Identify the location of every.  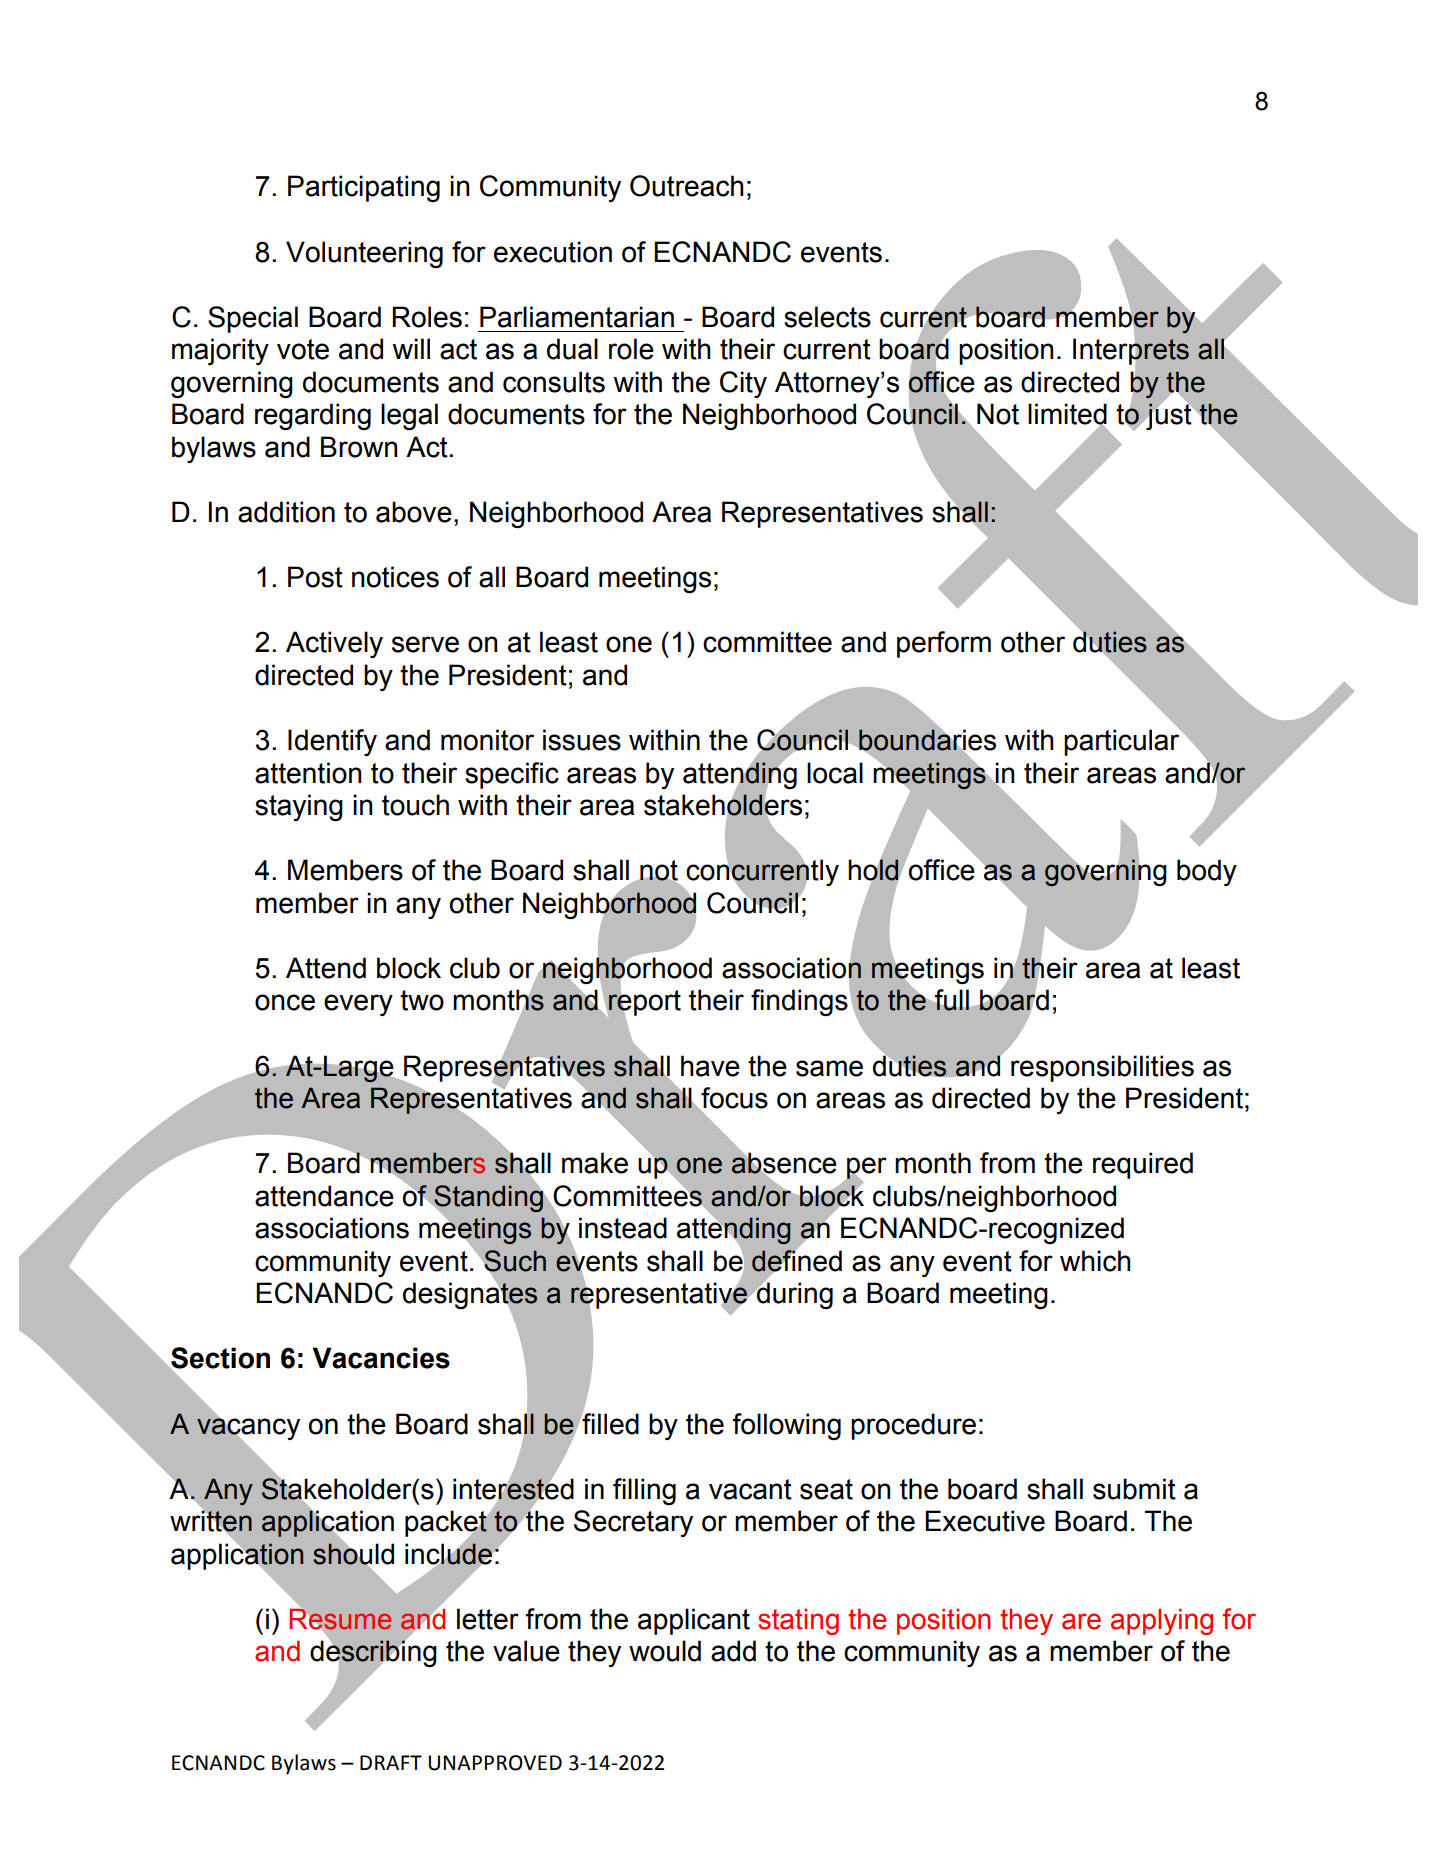
(358, 1005).
